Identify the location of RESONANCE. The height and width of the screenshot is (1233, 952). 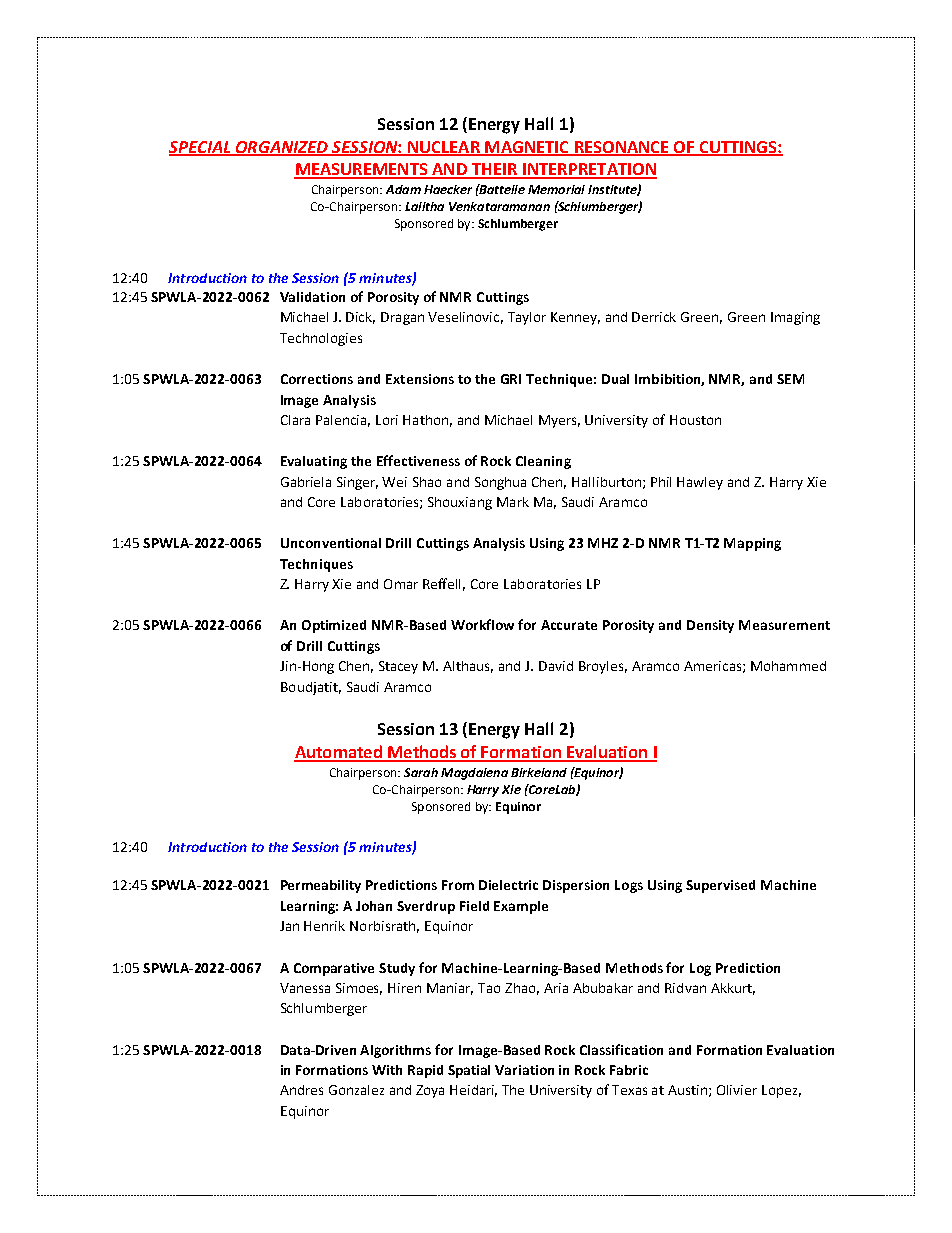
(621, 148).
